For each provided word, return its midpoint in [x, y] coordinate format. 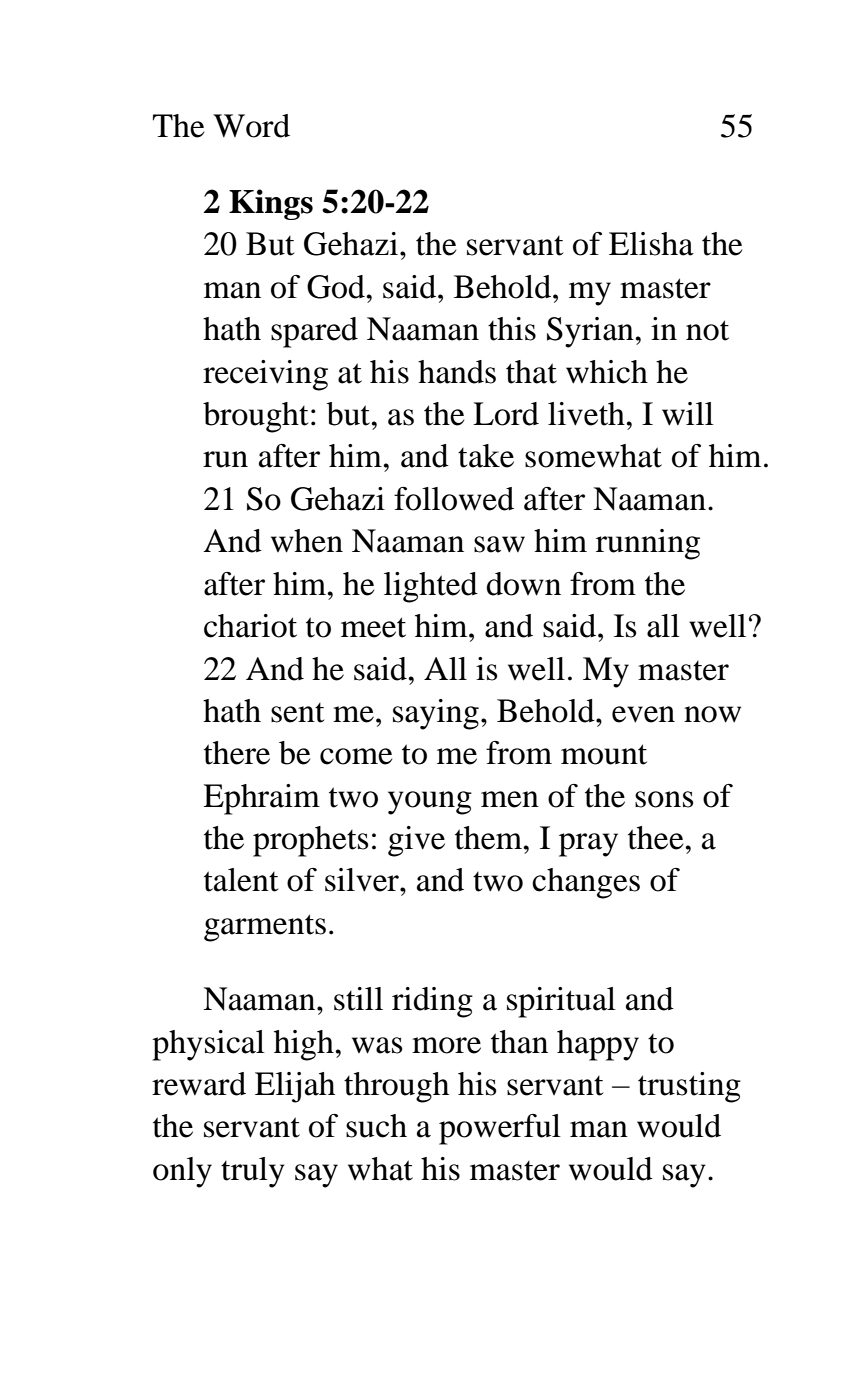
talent [241, 880]
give [416, 841]
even [643, 714]
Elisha [651, 244]
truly [253, 1172]
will [688, 414]
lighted [431, 587]
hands [457, 372]
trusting [689, 1087]
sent [297, 713]
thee [657, 838]
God [337, 287]
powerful [500, 1129]
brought [255, 417]
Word [251, 126]
